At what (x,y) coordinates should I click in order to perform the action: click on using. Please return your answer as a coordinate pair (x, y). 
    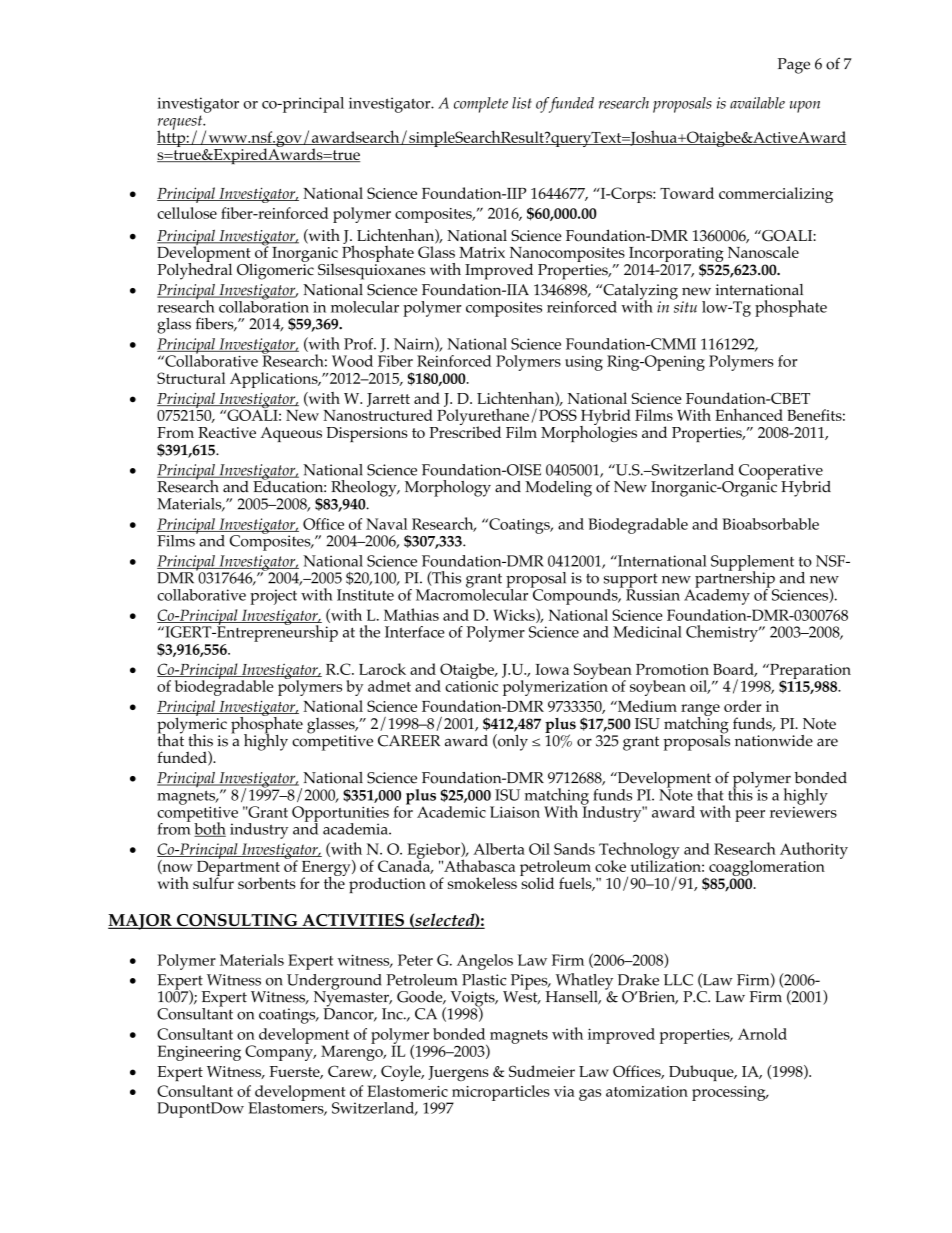
    Looking at the image, I should click on (584, 363).
